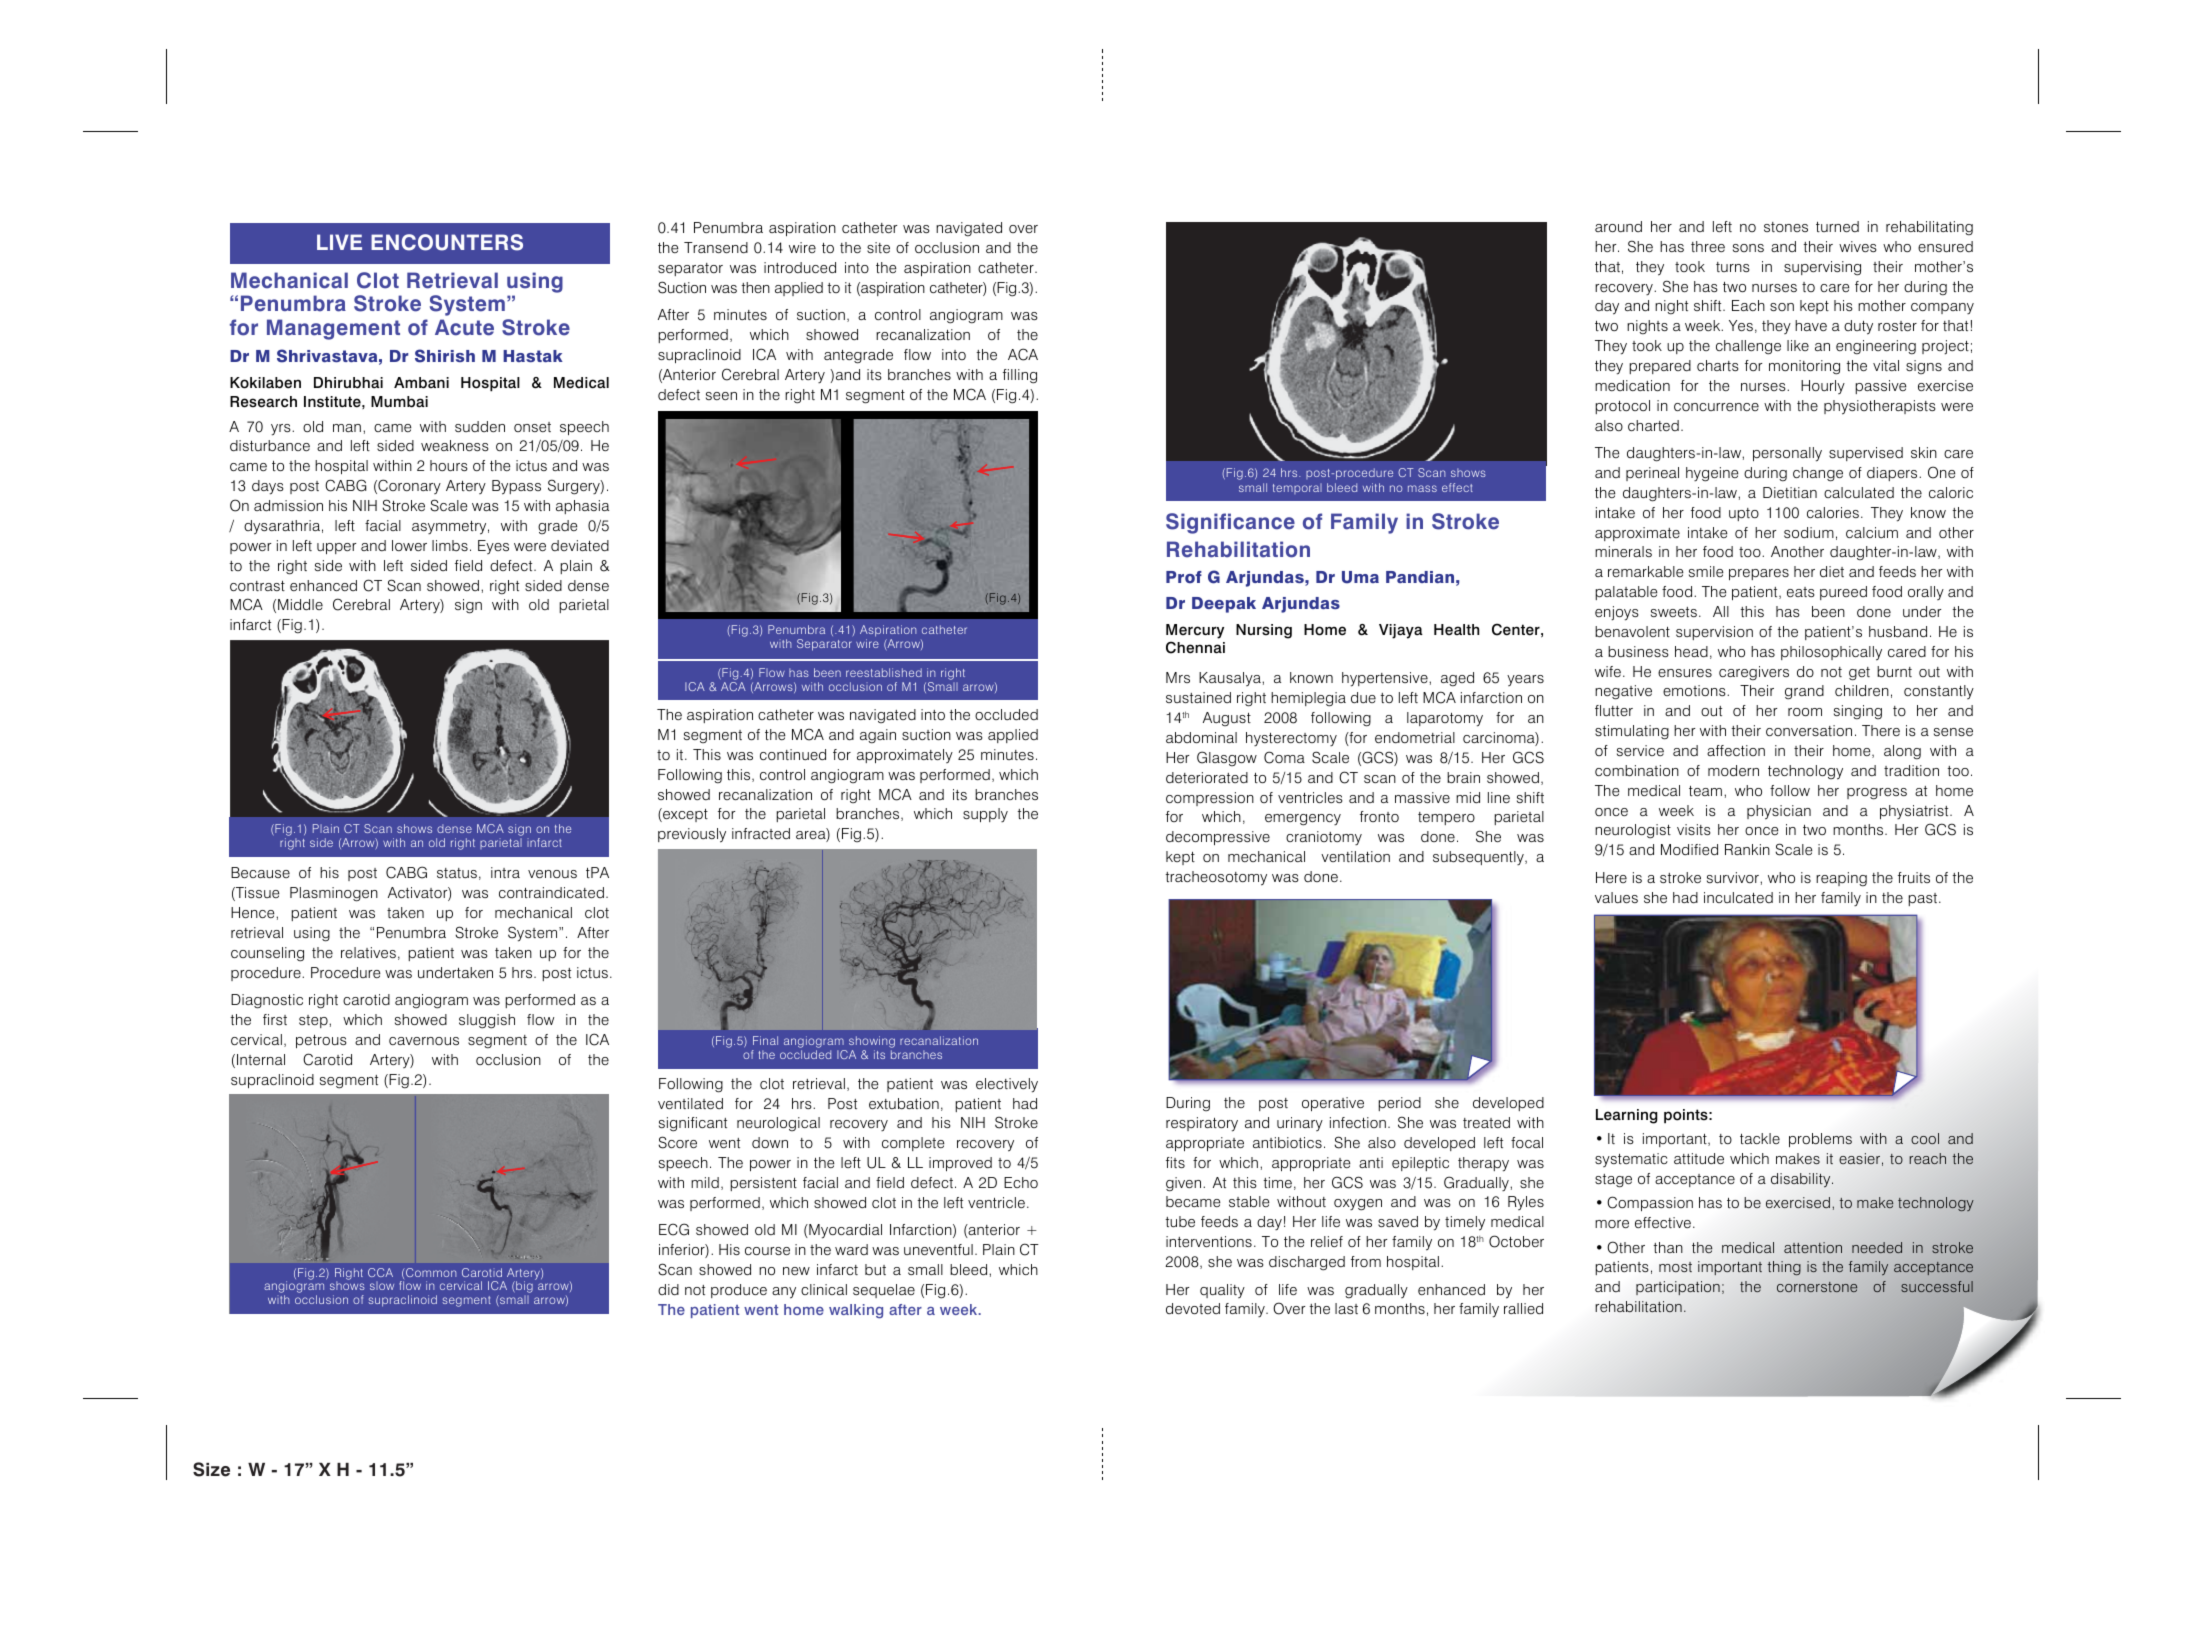 The image size is (2201, 1650). I want to click on turns, so click(1733, 267).
